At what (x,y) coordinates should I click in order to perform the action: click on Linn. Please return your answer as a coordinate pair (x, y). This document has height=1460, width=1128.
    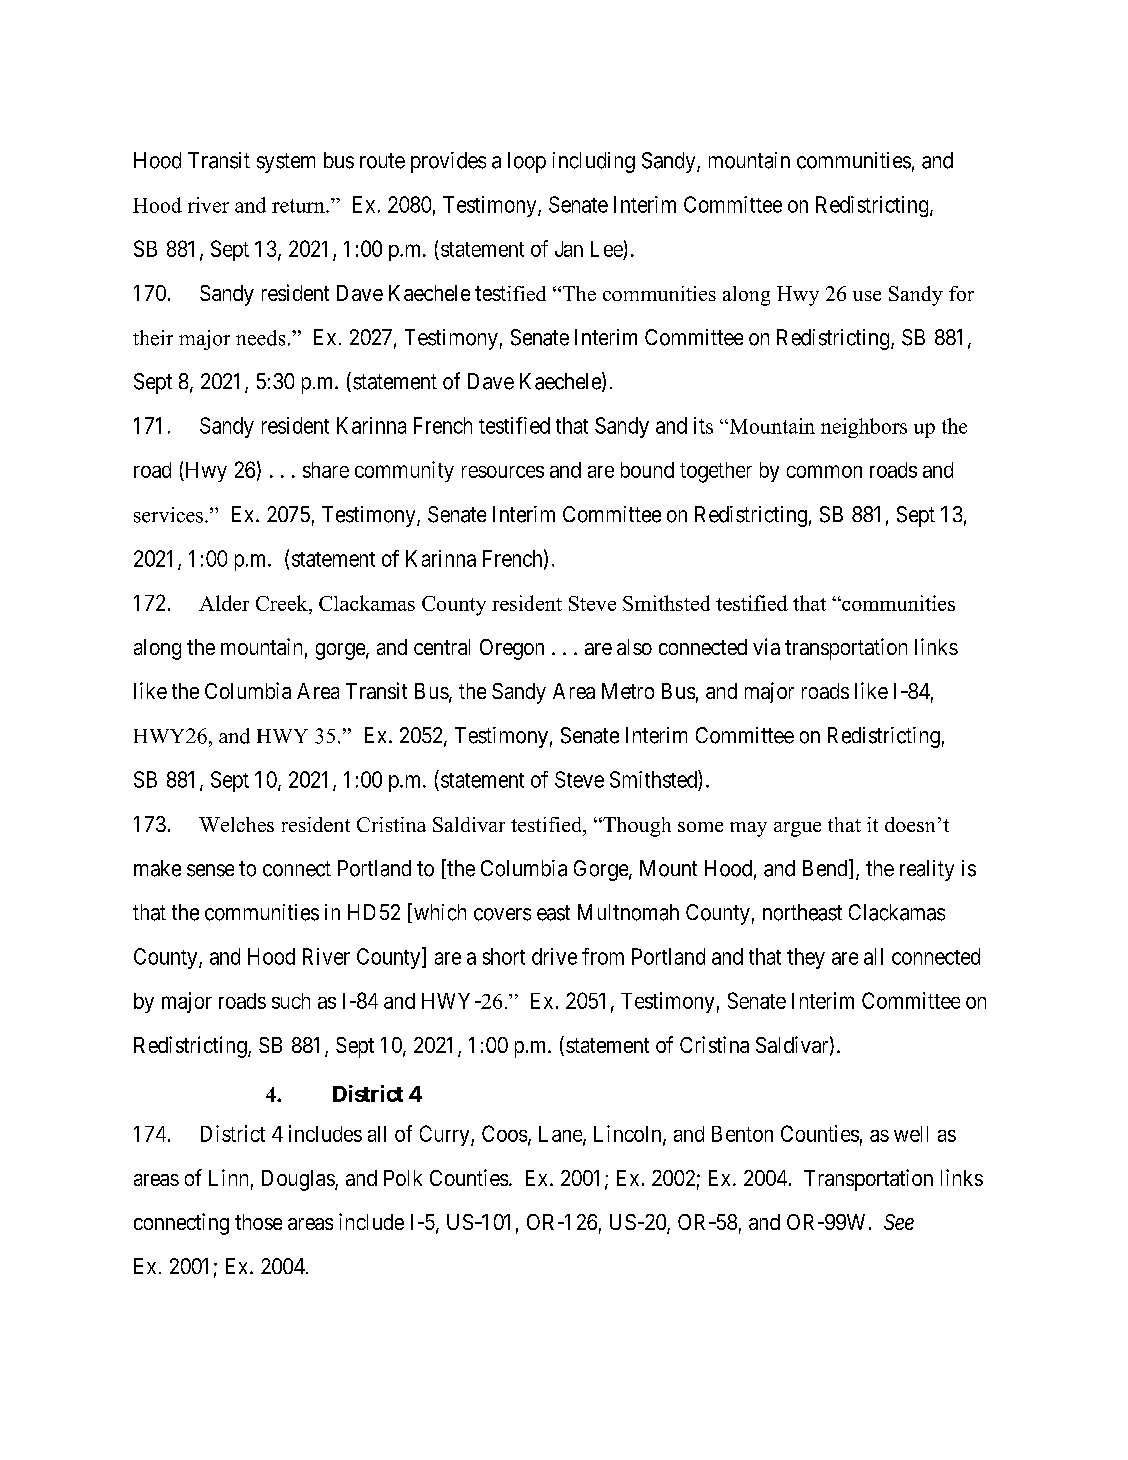
    Looking at the image, I should click on (228, 1177).
